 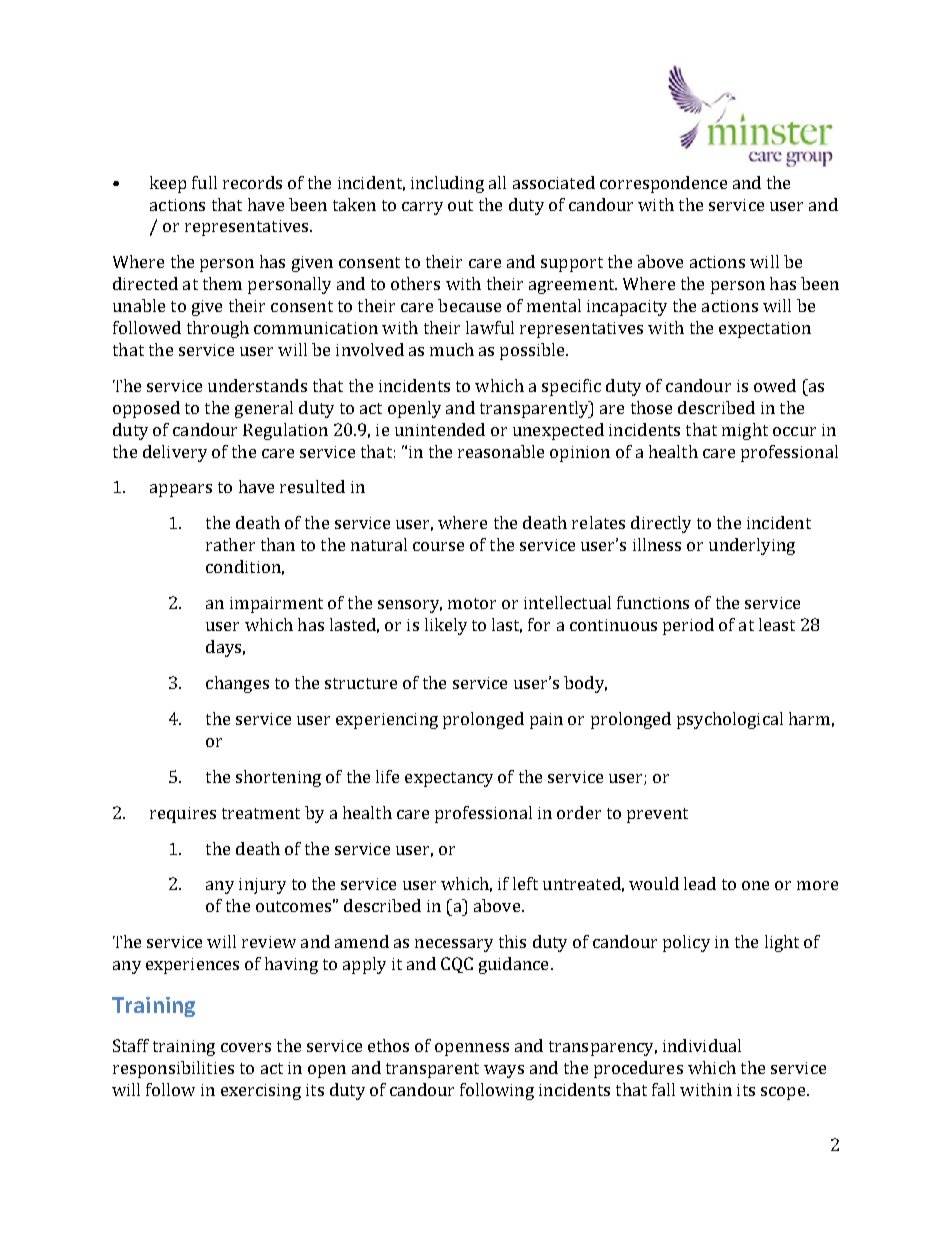 I want to click on full, so click(x=204, y=182).
